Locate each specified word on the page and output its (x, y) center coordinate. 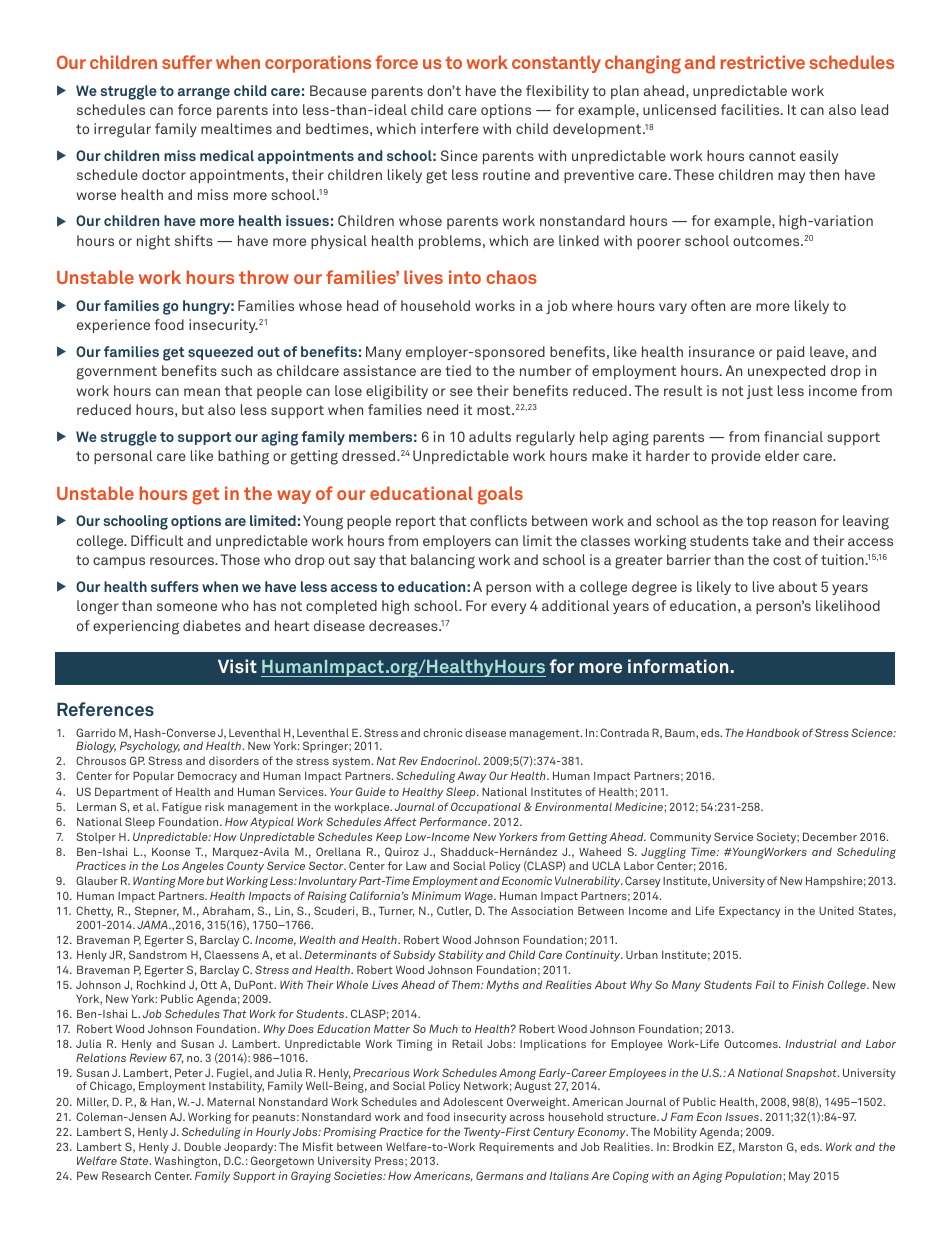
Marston (760, 1146)
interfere (450, 128)
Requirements (516, 1148)
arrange (204, 93)
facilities (751, 109)
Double (202, 1146)
